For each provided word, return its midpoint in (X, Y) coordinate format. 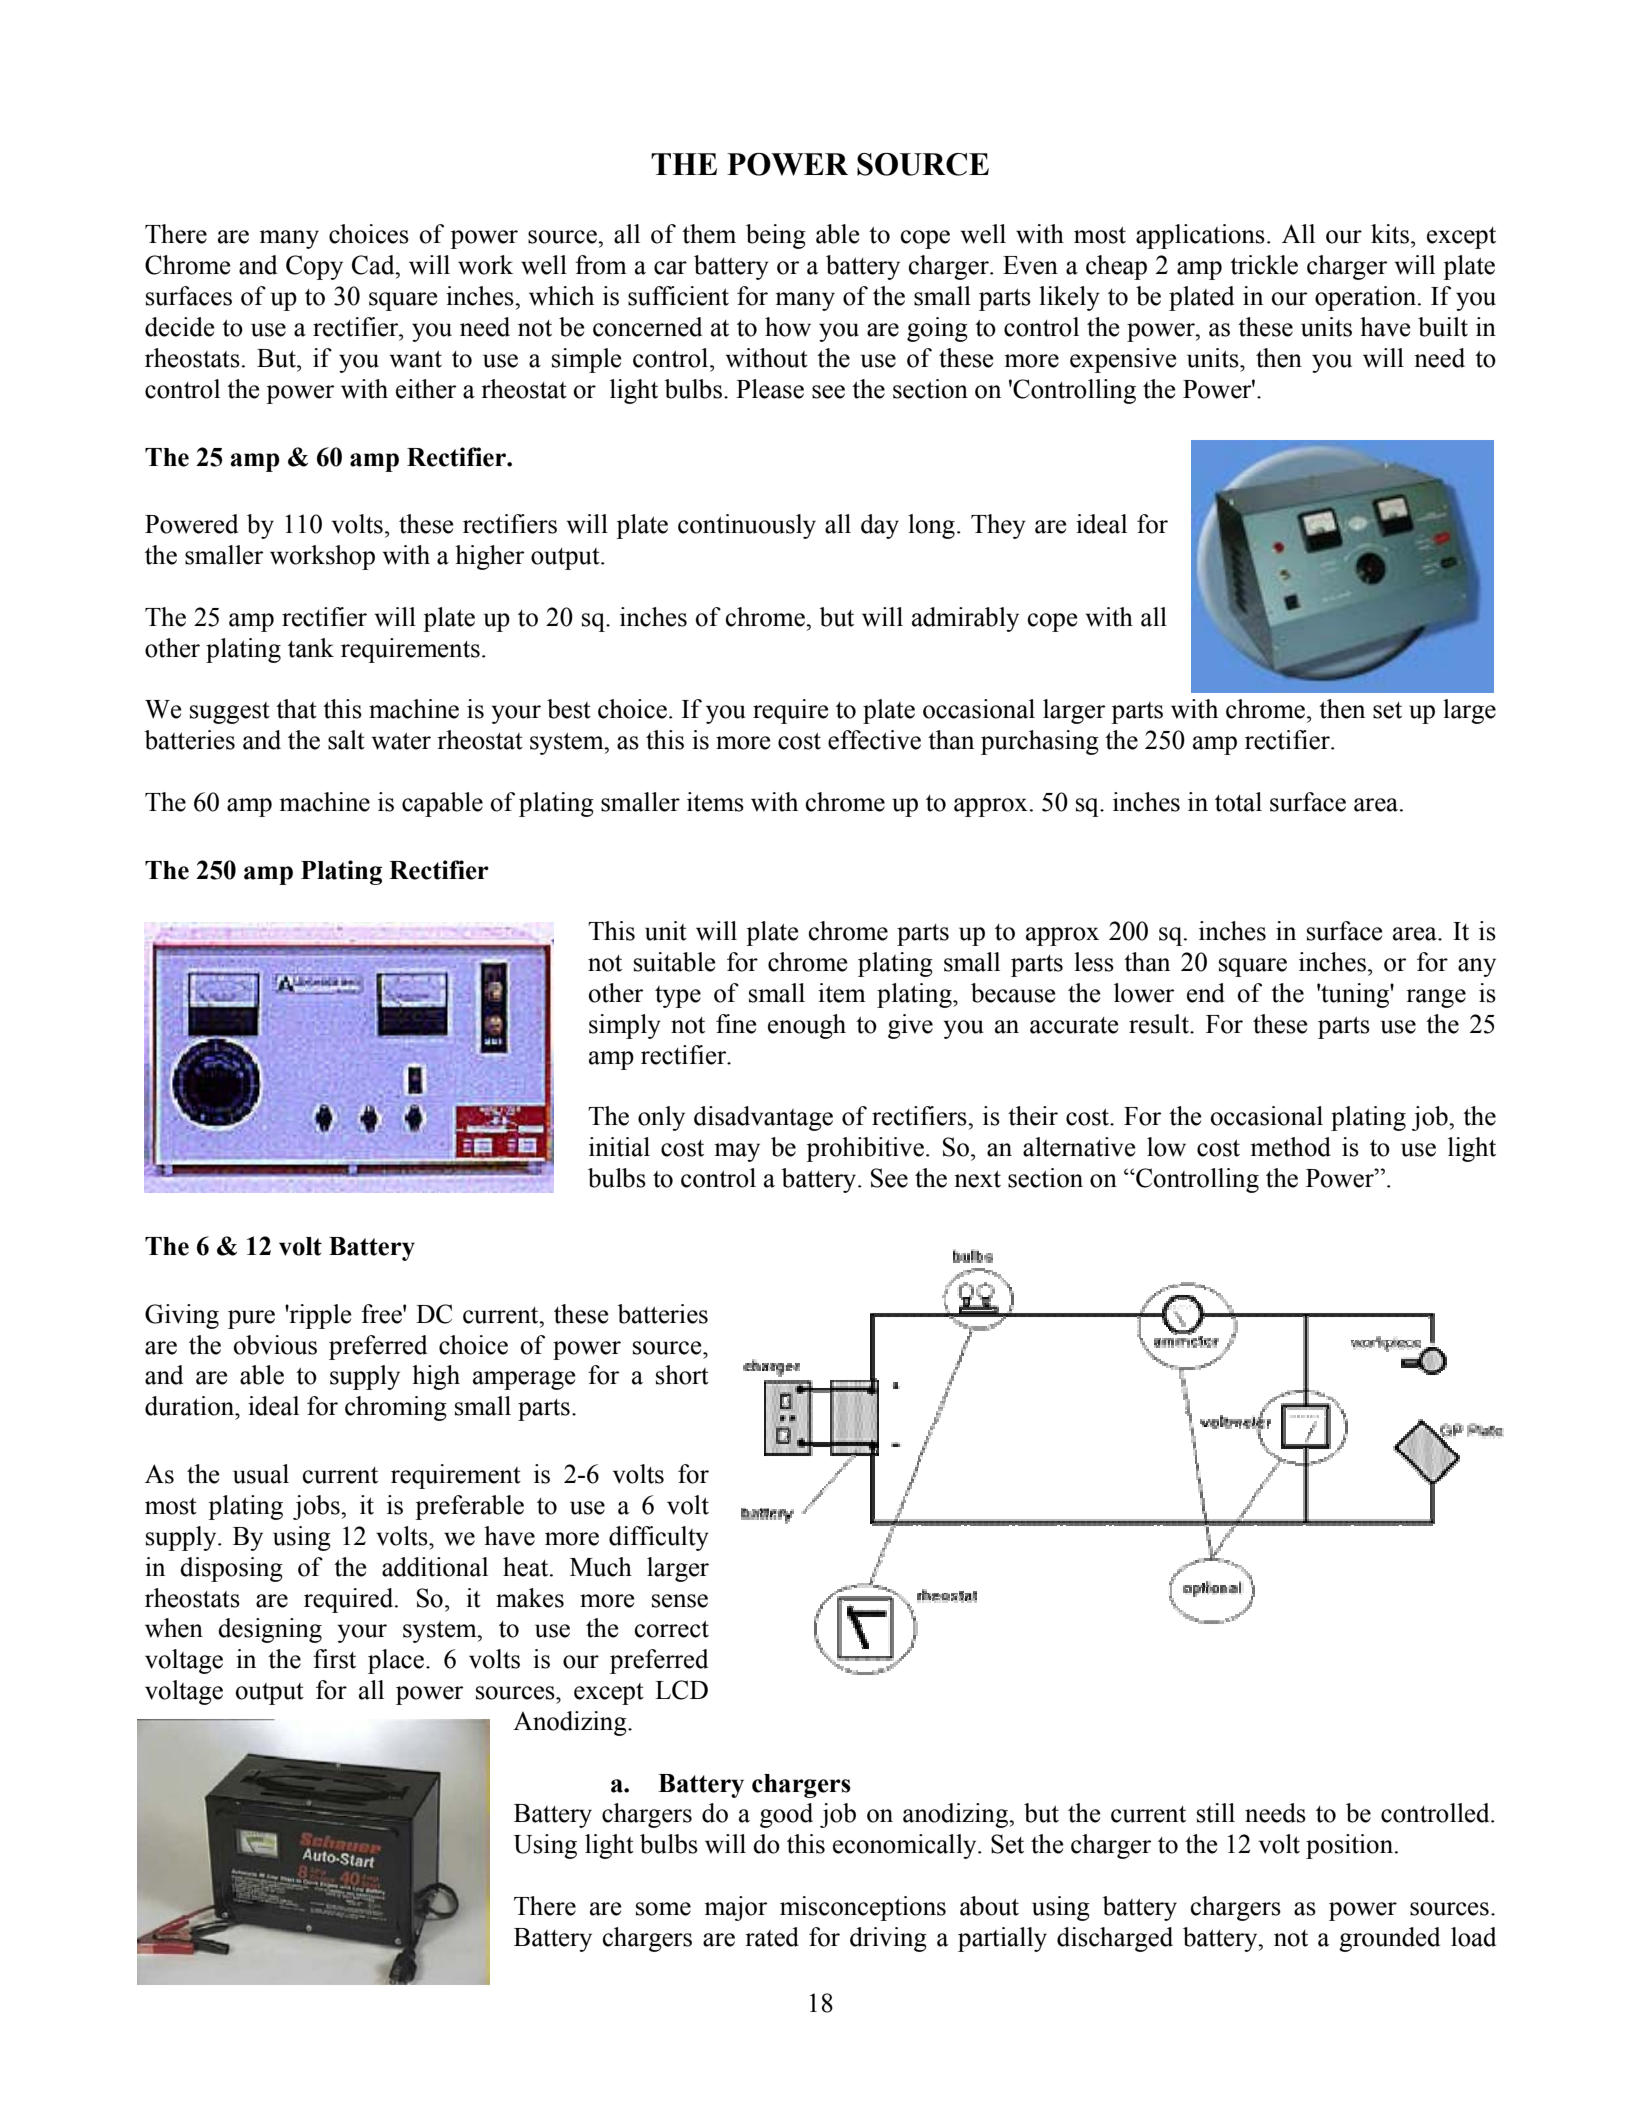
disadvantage (763, 1118)
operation (1367, 298)
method (1290, 1147)
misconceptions (863, 1908)
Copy (314, 267)
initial (619, 1147)
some (663, 1909)
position (1349, 1846)
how (788, 327)
